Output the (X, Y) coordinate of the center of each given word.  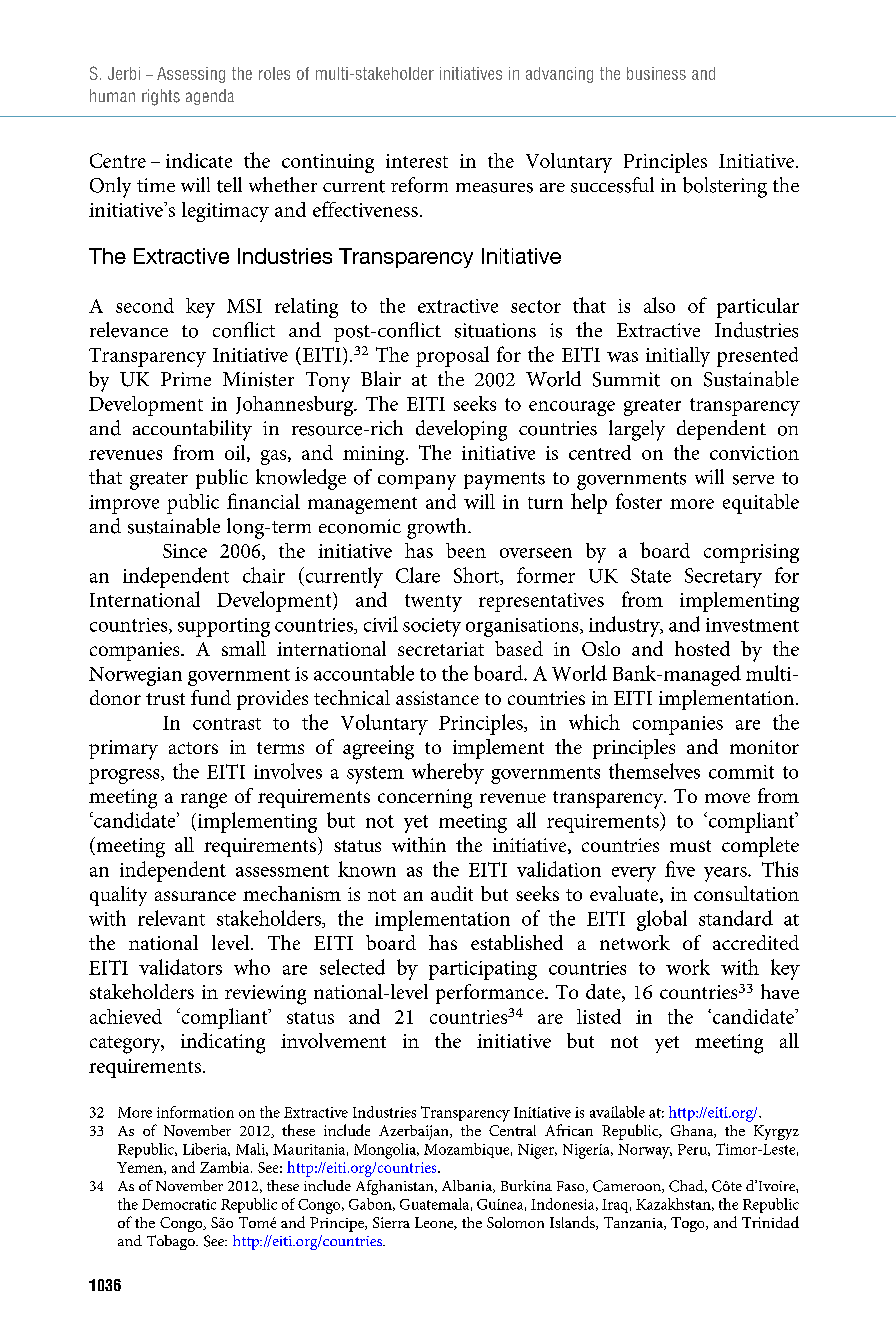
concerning (425, 799)
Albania (468, 1186)
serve (753, 480)
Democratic (179, 1204)
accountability (192, 430)
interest (417, 161)
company (417, 482)
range (204, 801)
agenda (210, 97)
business (656, 73)
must (690, 846)
